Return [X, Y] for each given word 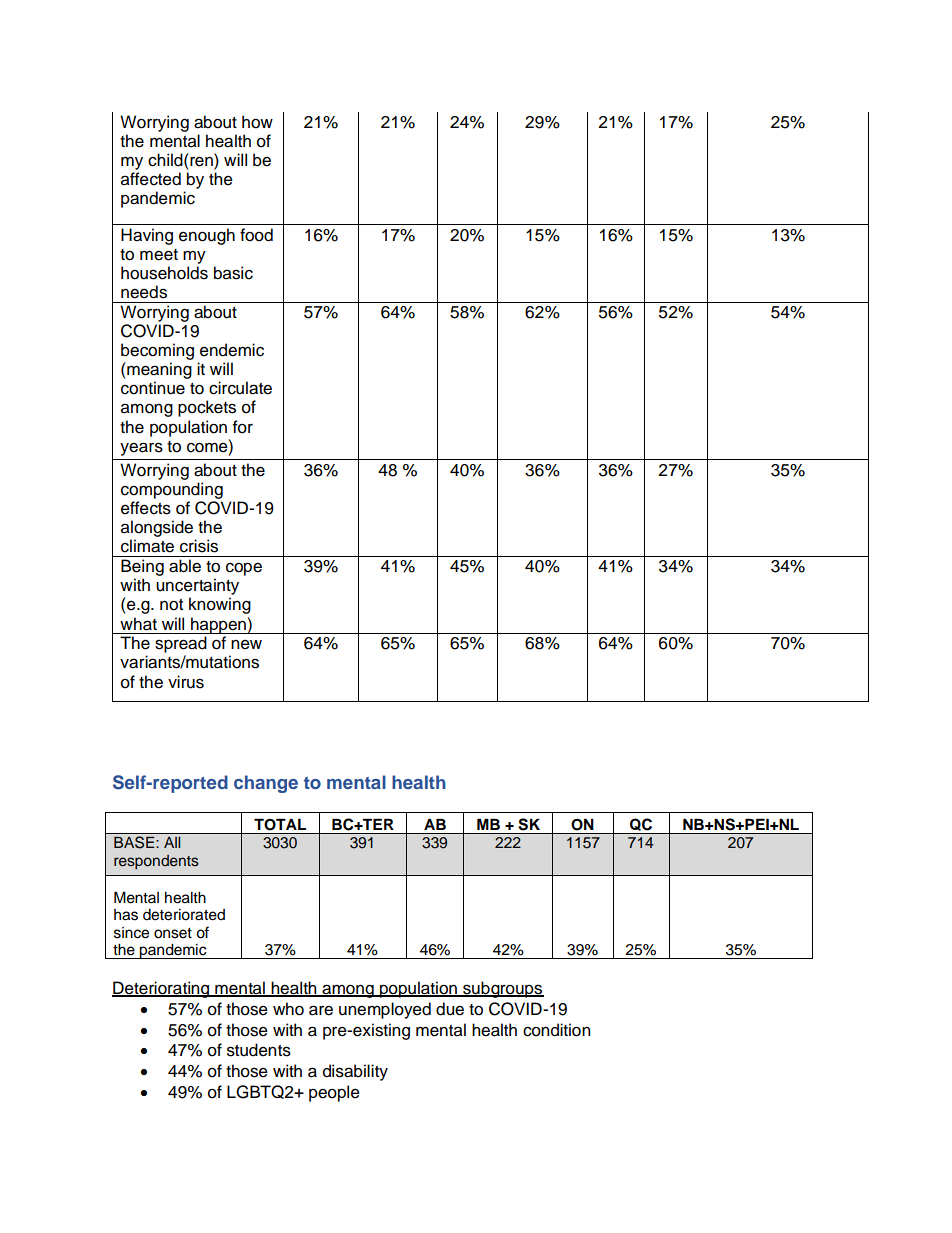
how [257, 122]
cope [244, 569]
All [172, 842]
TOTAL [280, 825]
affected [151, 179]
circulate [240, 388]
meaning [158, 372]
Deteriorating [162, 989]
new [246, 644]
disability [355, 1072]
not [171, 605]
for [243, 427]
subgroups [502, 989]
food [256, 235]
